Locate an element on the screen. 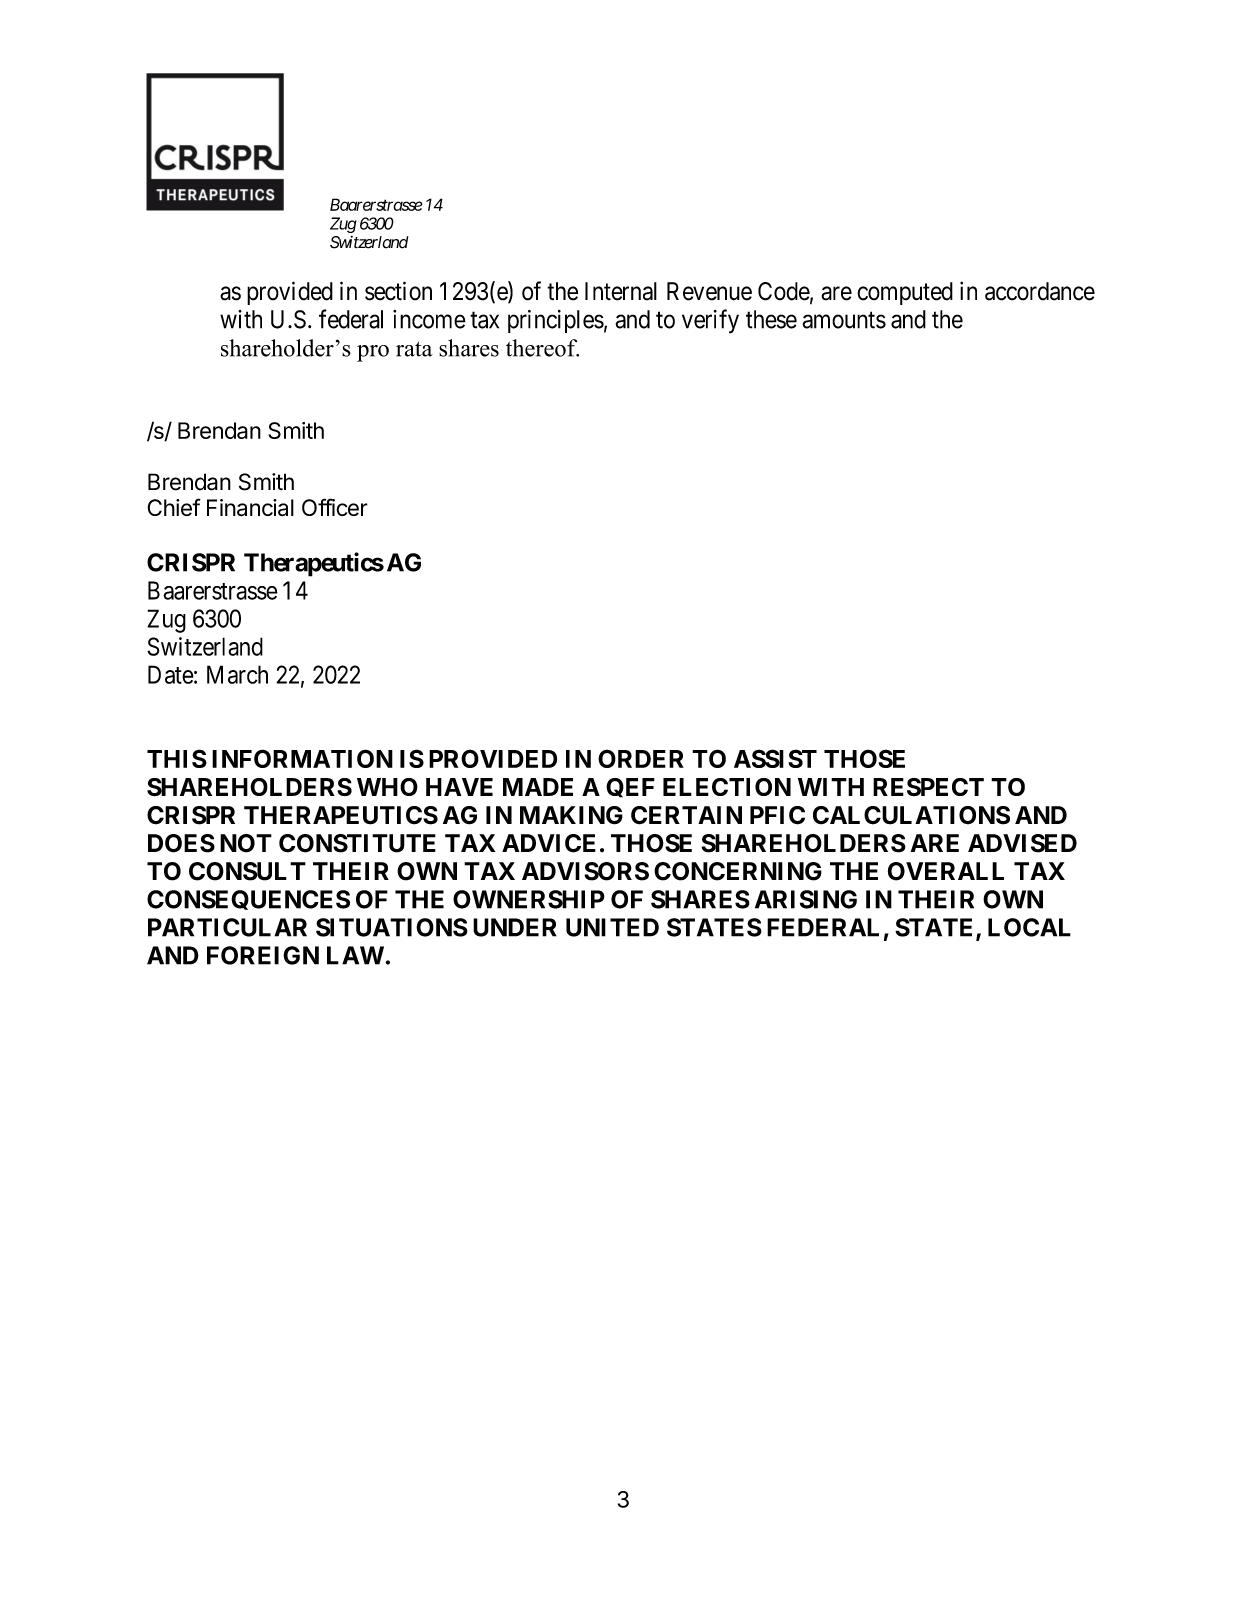 This screenshot has width=1245, height=1611. ORDER is located at coordinates (641, 758).
